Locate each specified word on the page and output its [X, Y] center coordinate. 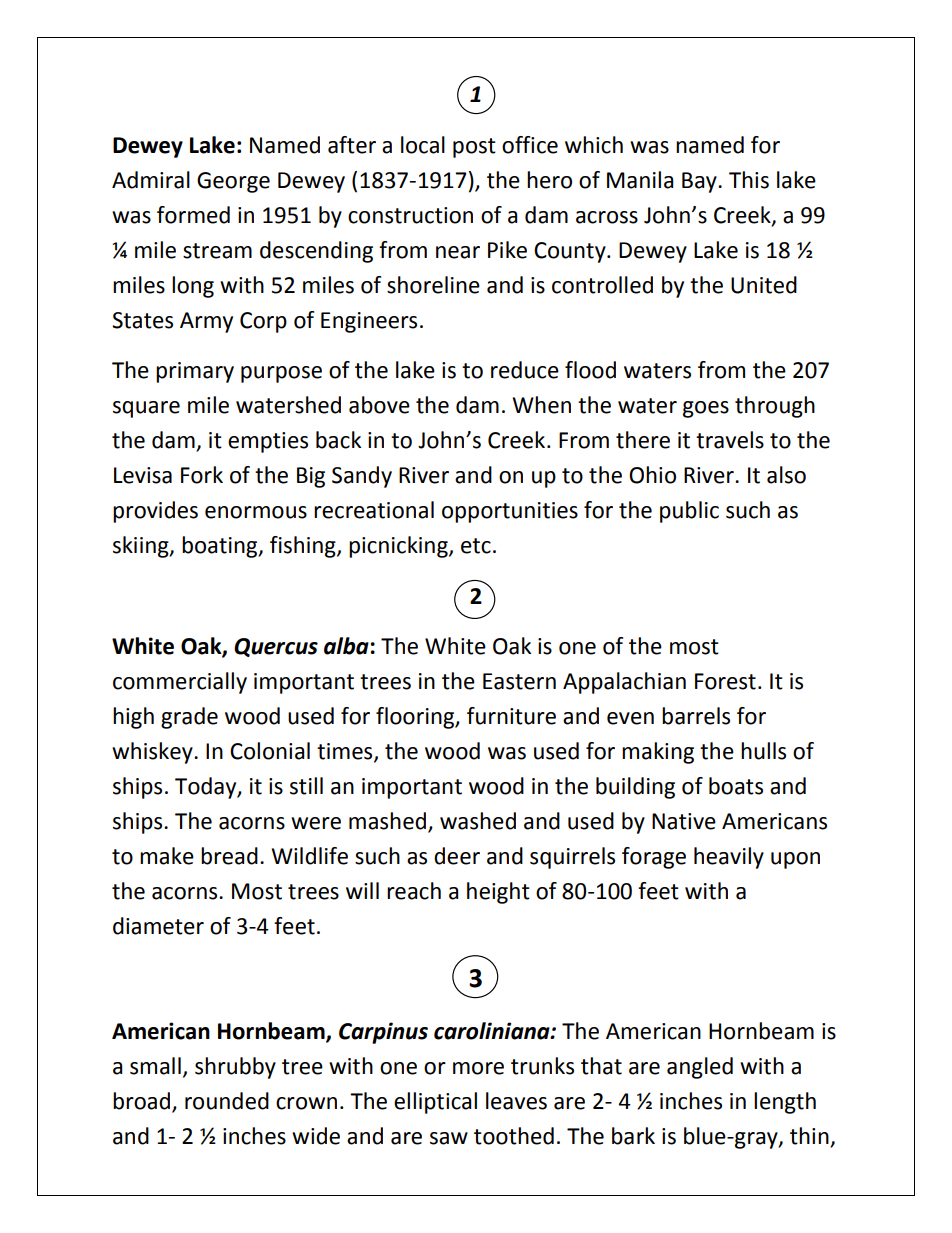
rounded [227, 1101]
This [749, 180]
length [785, 1103]
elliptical [435, 1103]
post [474, 148]
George [233, 182]
